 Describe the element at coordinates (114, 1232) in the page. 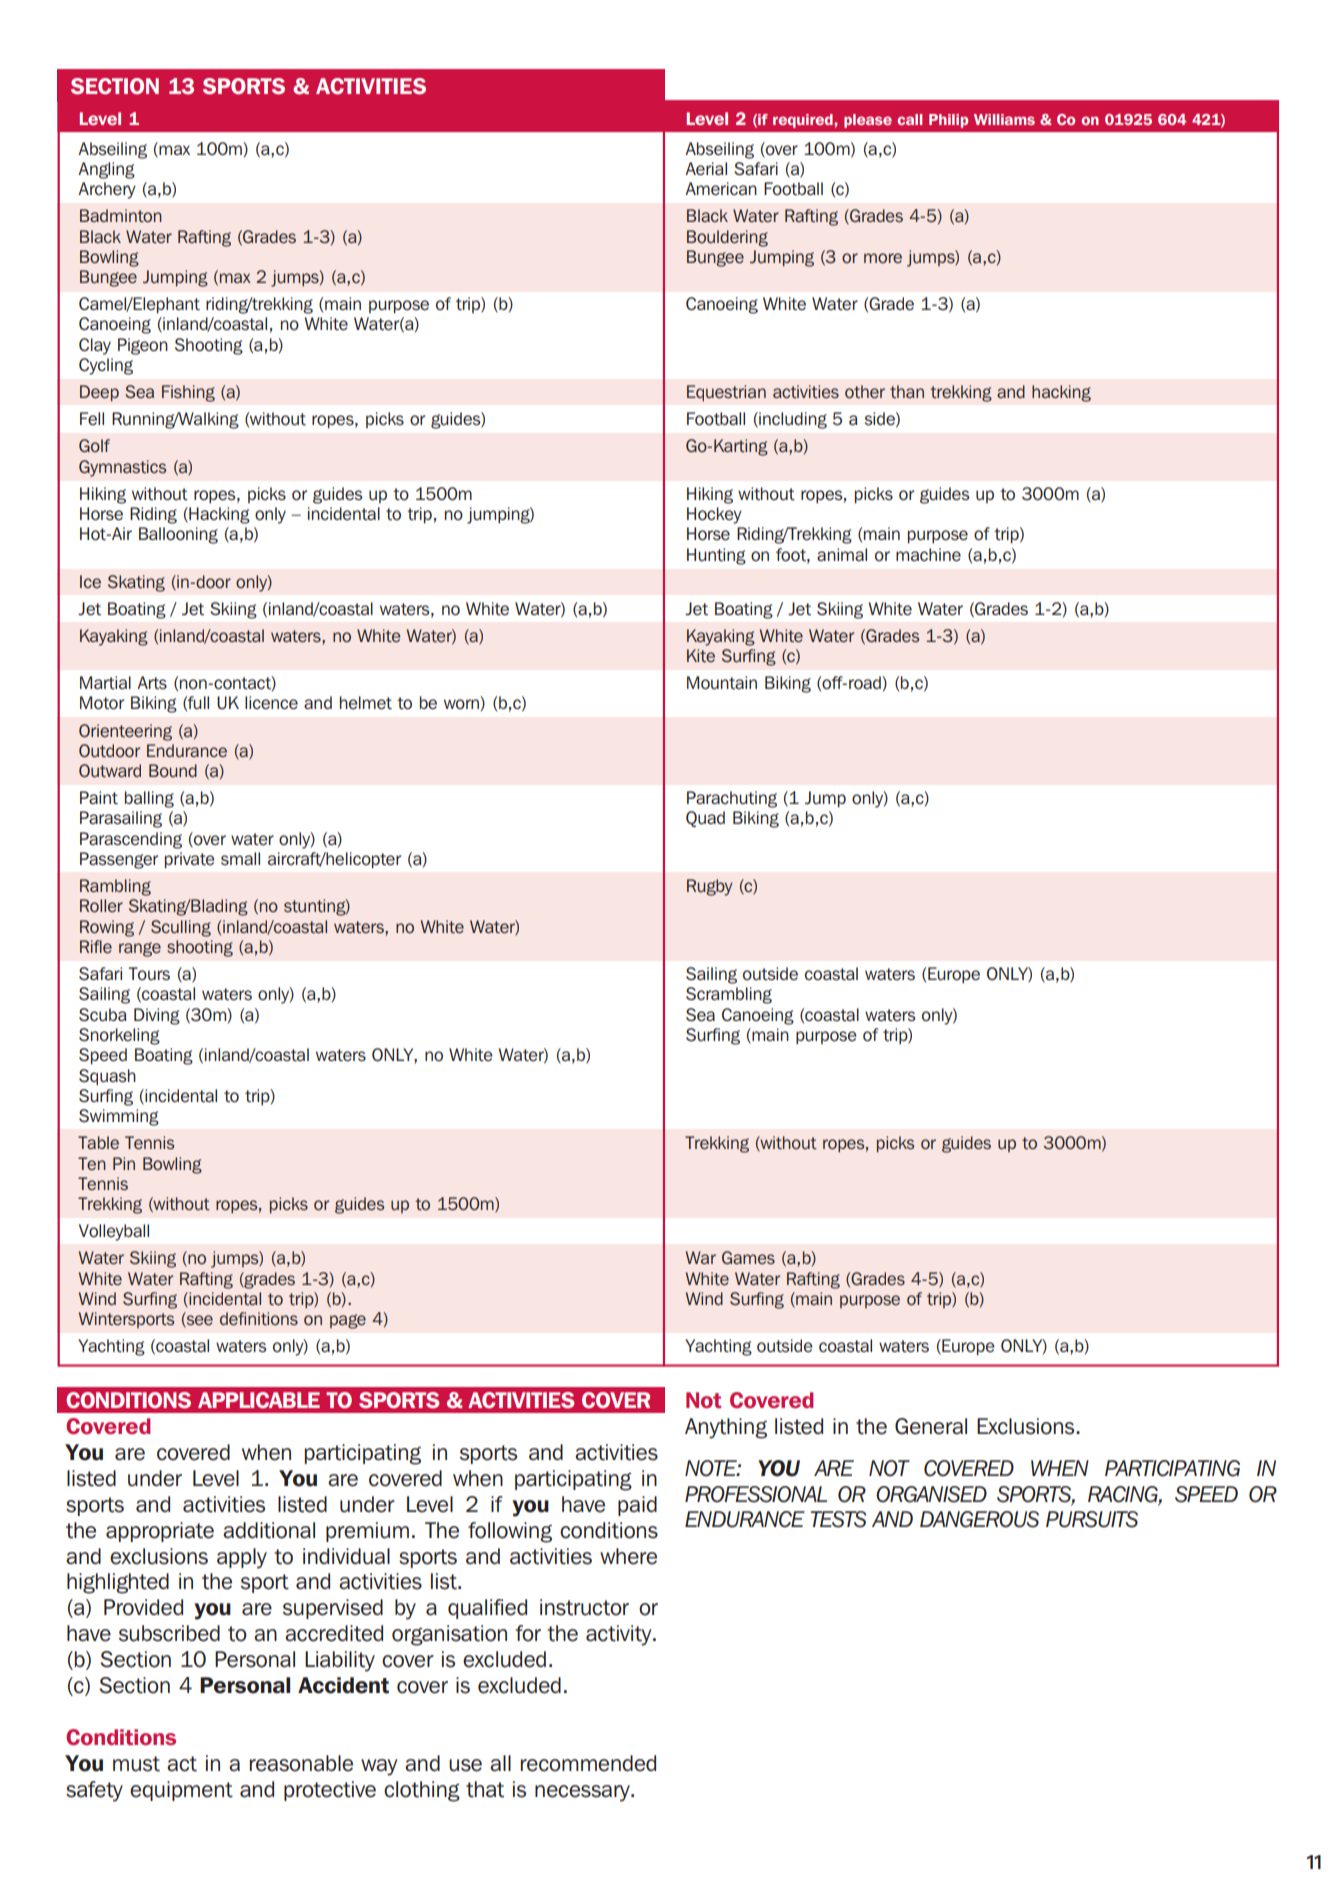

I see `Volleyball` at that location.
